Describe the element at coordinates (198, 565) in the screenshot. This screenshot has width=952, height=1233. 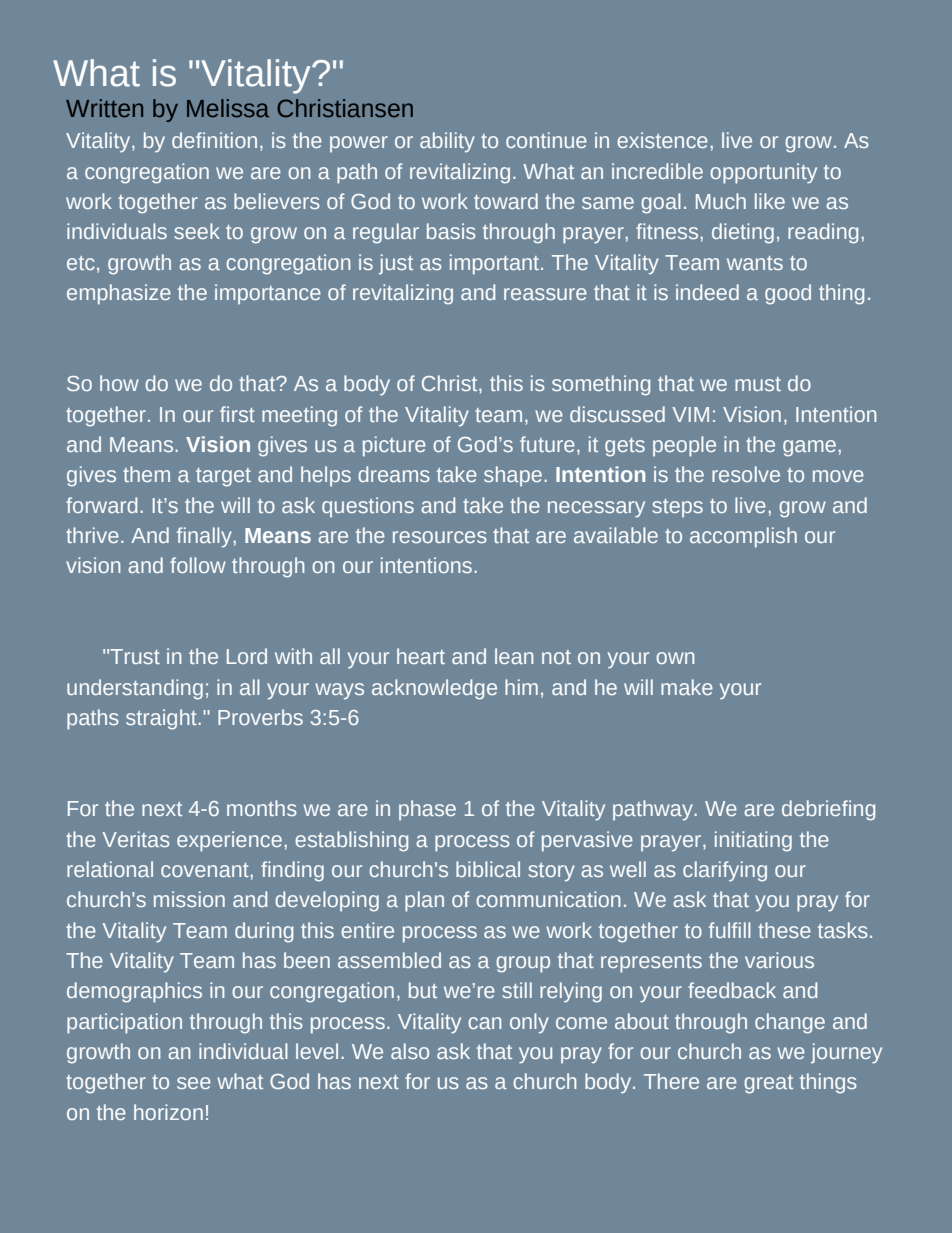
I see `follow` at that location.
